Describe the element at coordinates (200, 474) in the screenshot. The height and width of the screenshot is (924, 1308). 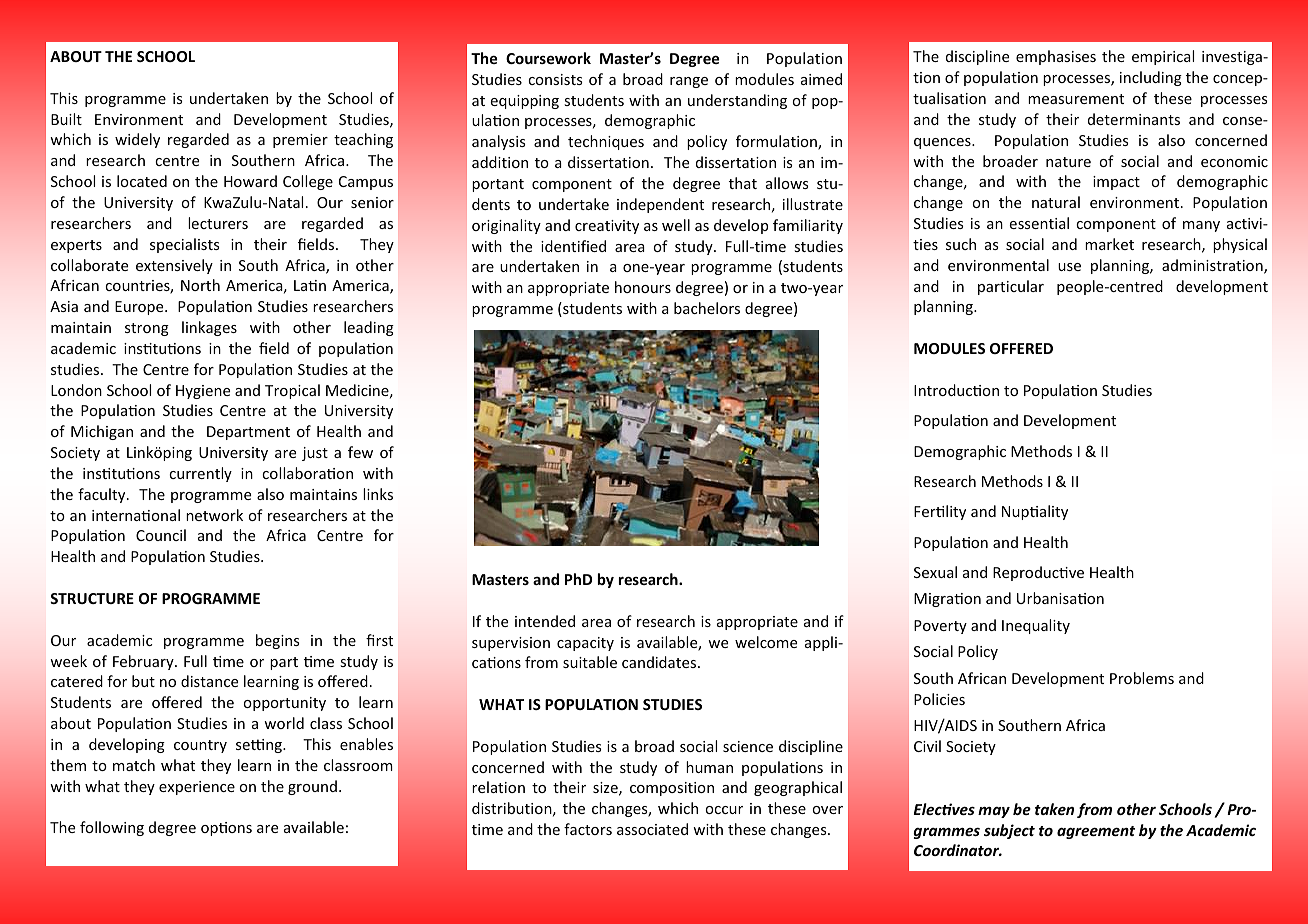
I see `currently` at that location.
